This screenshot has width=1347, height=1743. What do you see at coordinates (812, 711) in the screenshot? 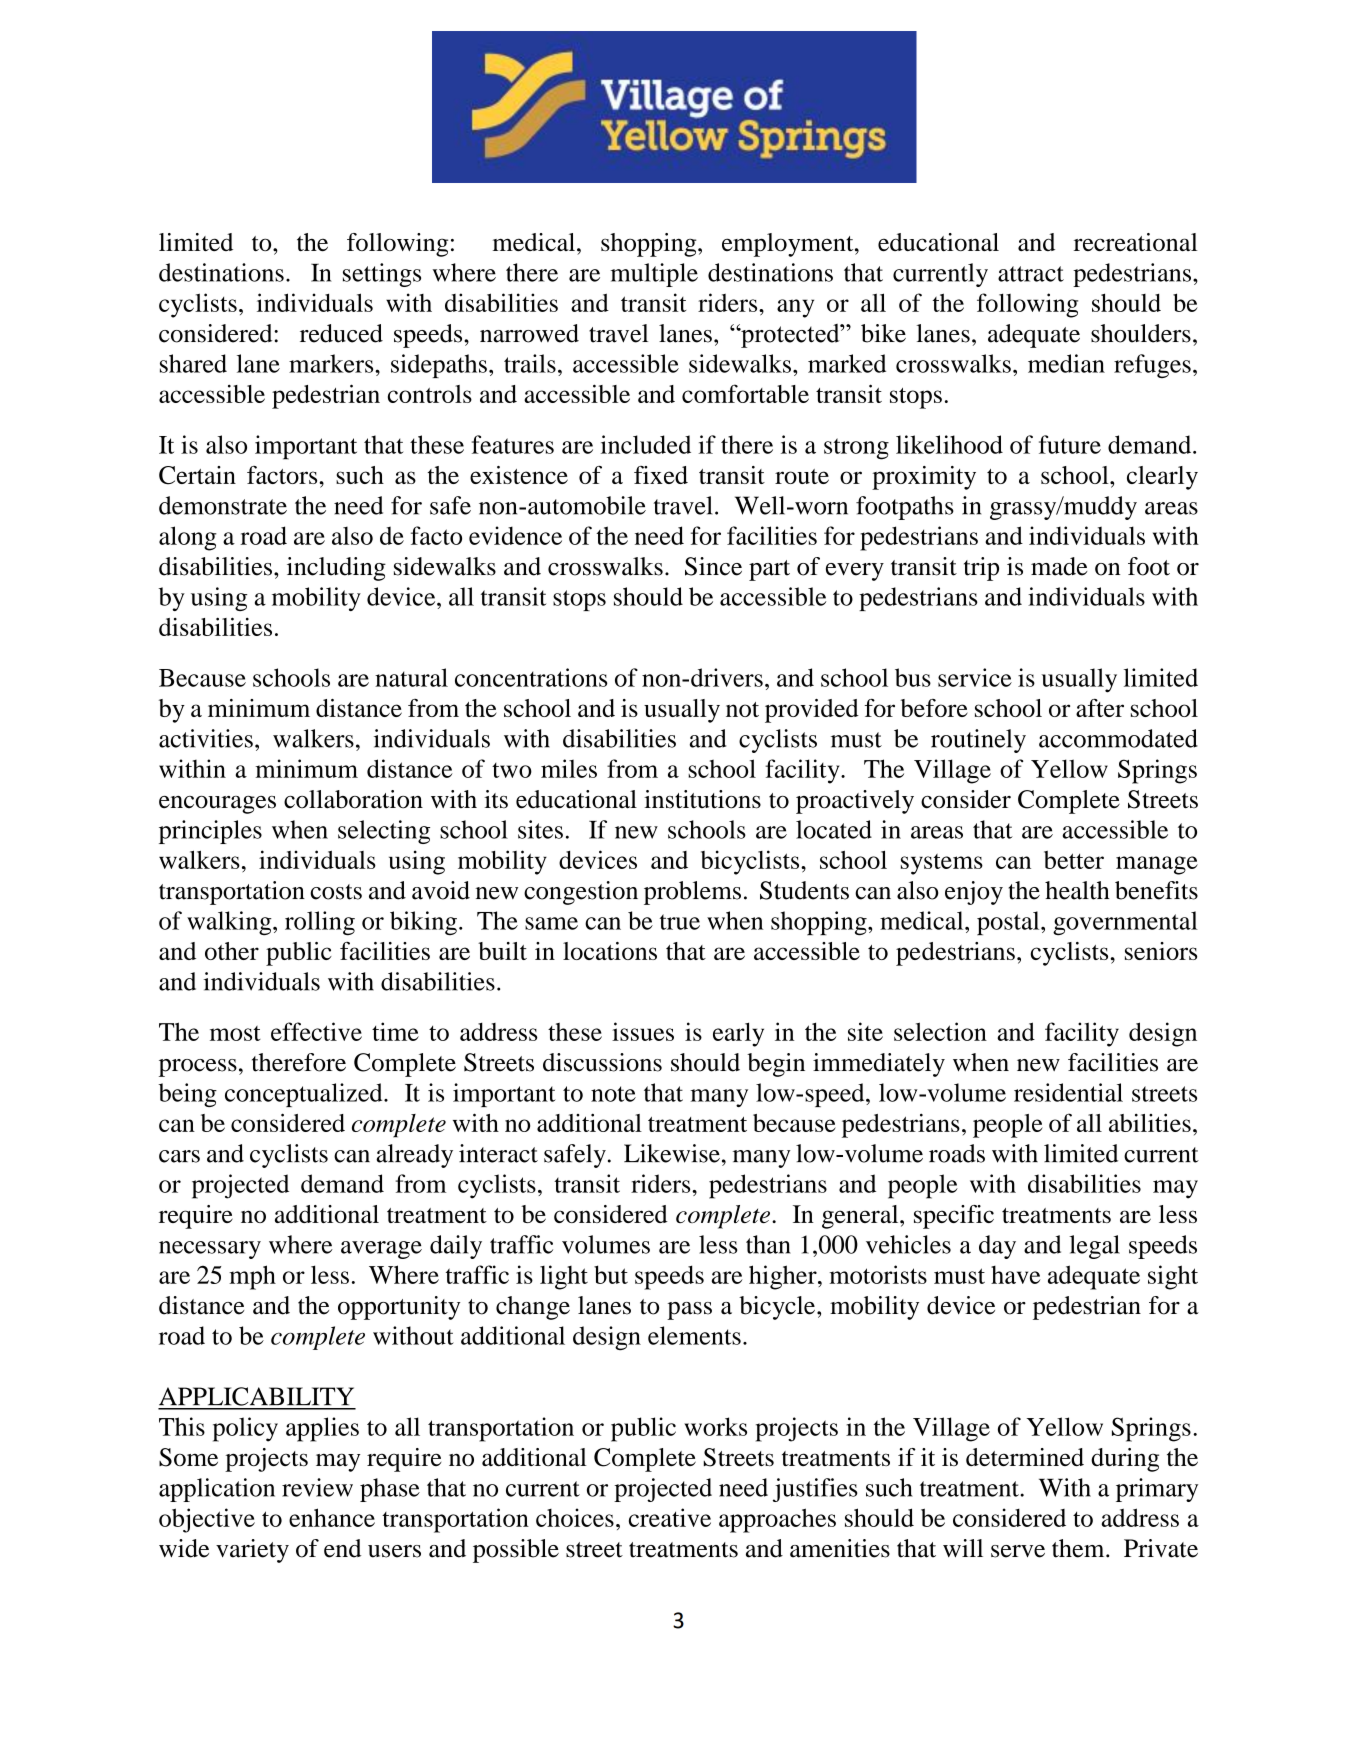
I see `provided` at bounding box center [812, 711].
